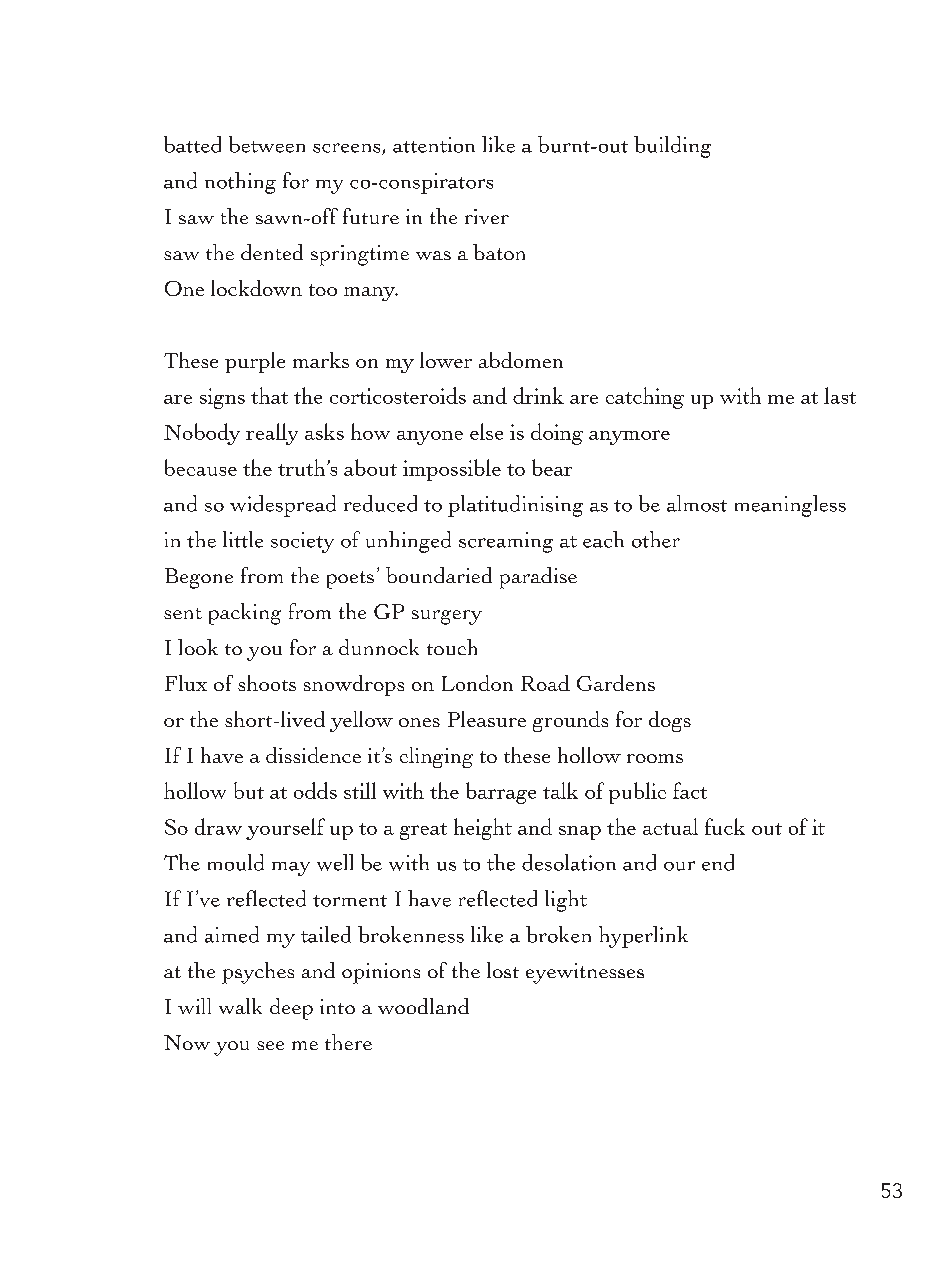  Describe the element at coordinates (656, 539) in the image. I see `other` at that location.
